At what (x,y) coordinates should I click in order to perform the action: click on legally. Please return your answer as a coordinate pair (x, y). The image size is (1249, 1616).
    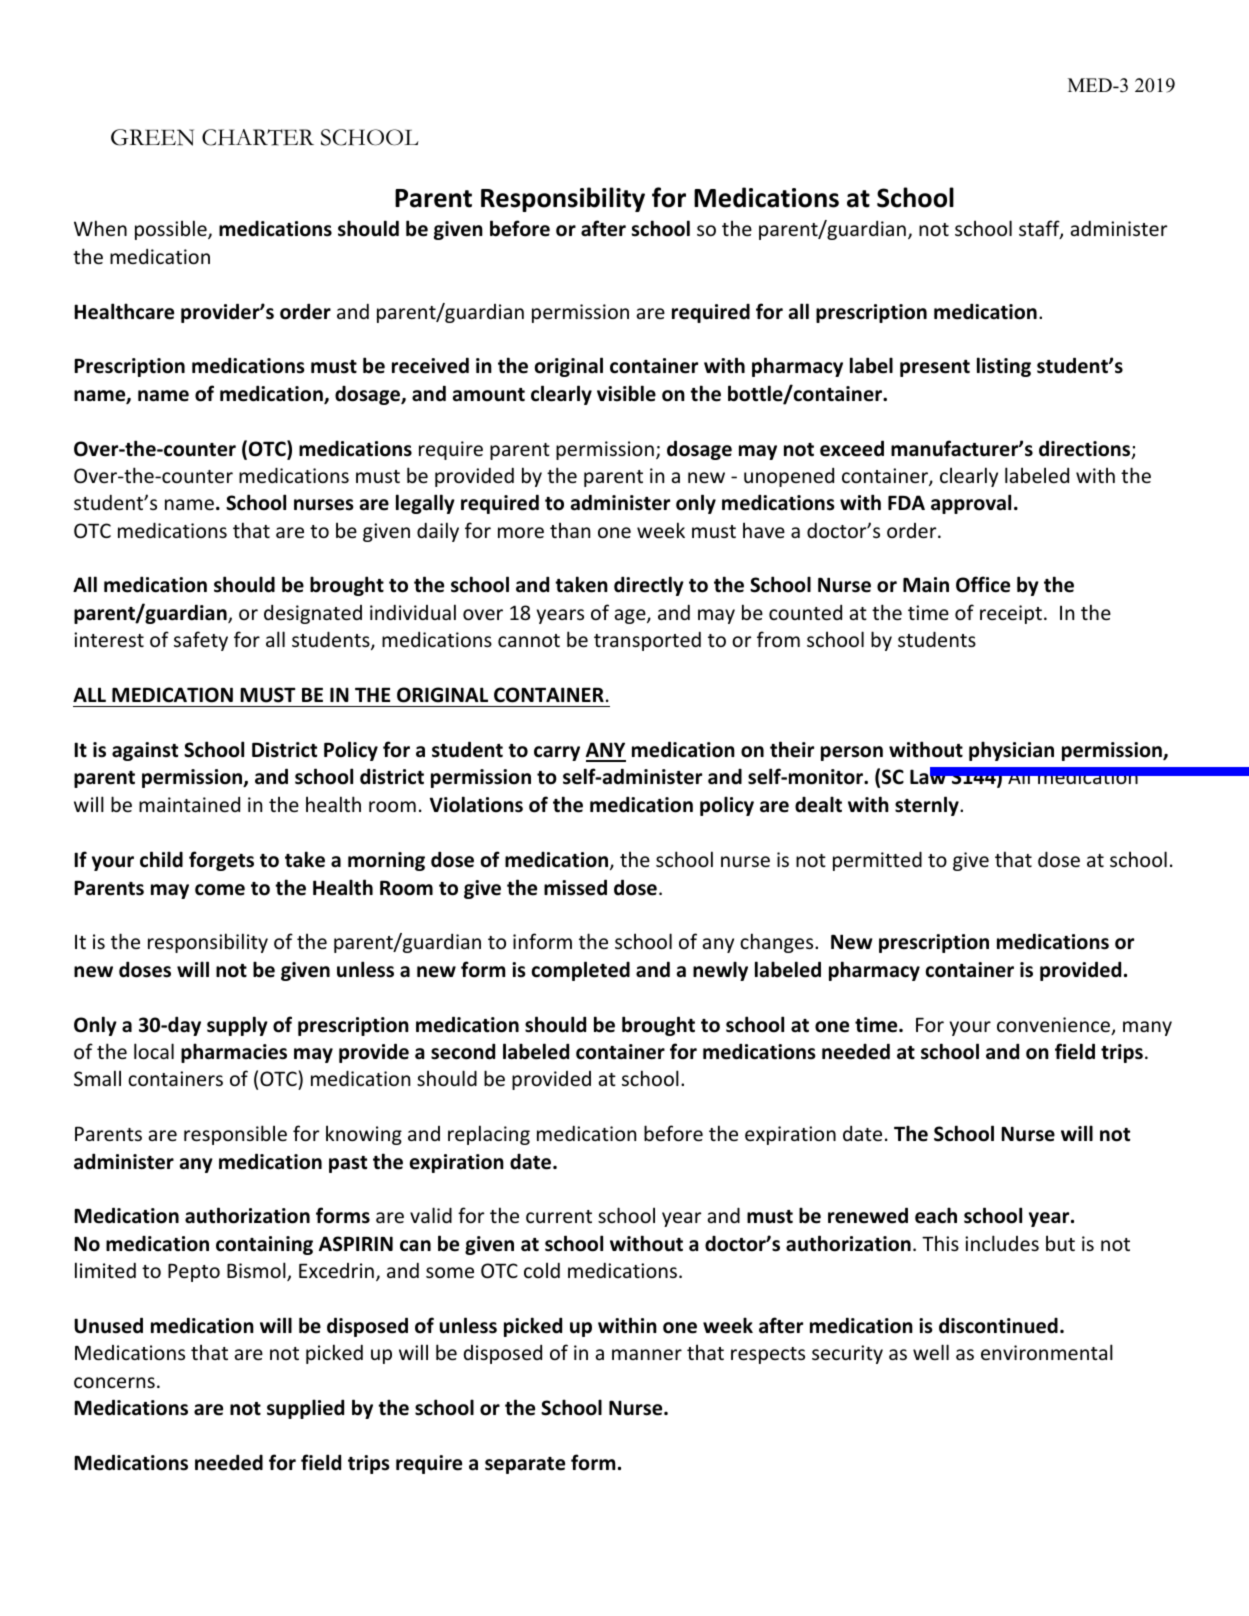
    Looking at the image, I should click on (425, 504).
